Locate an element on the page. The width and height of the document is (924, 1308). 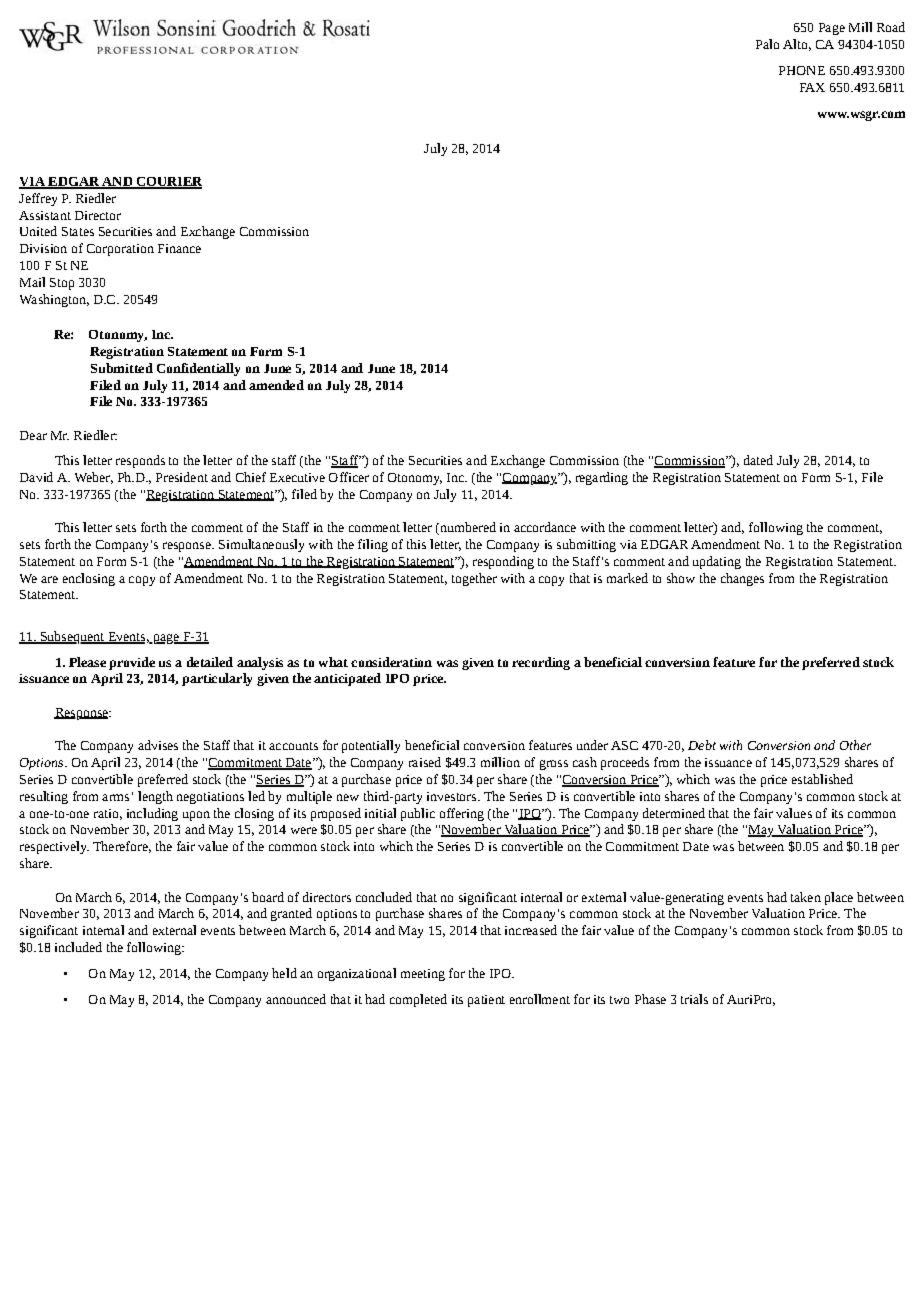
recording is located at coordinates (541, 663).
